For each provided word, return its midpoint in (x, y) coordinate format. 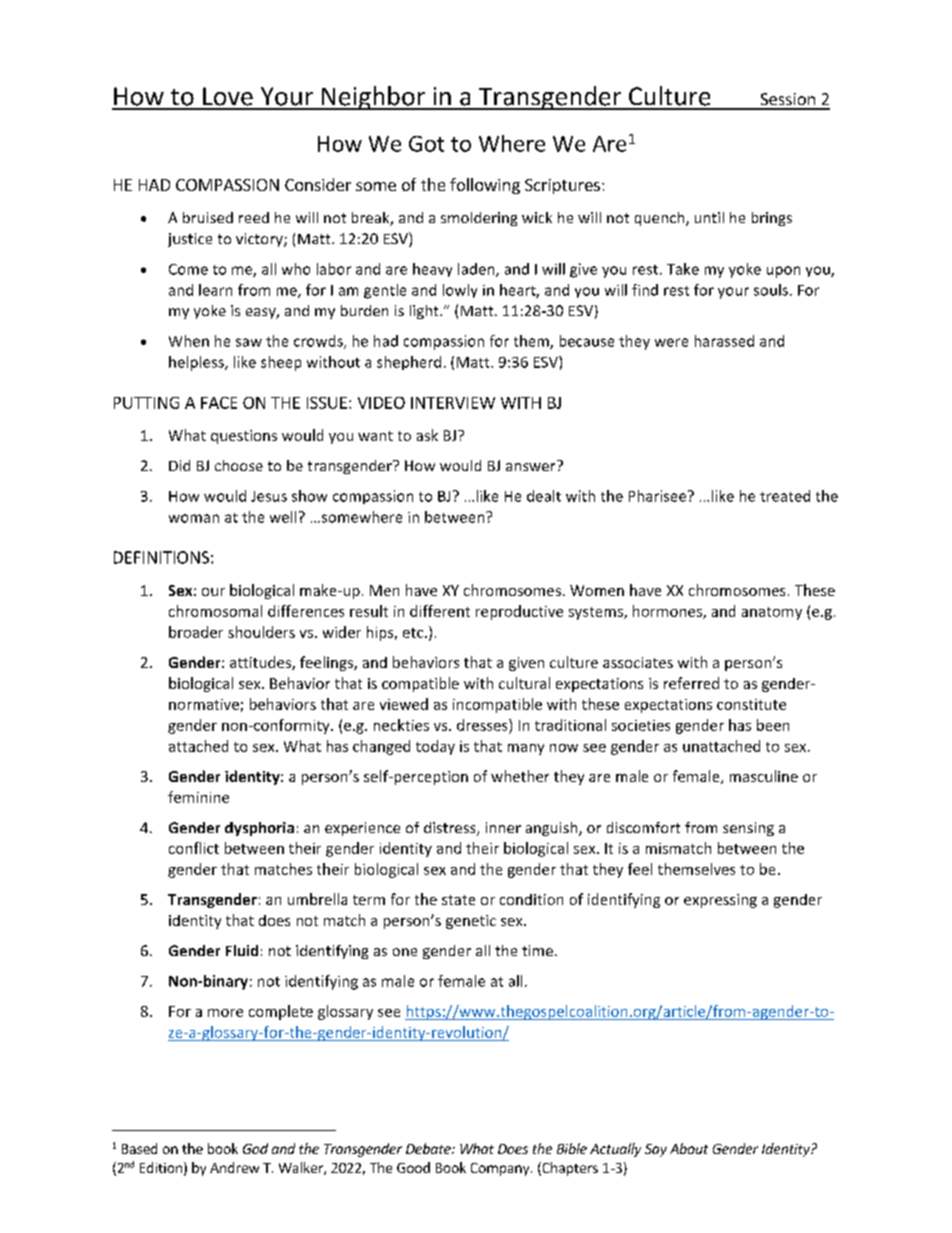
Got (426, 144)
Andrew (234, 1167)
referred (691, 683)
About (689, 1148)
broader (196, 632)
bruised (208, 217)
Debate (429, 1148)
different (440, 611)
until (709, 217)
